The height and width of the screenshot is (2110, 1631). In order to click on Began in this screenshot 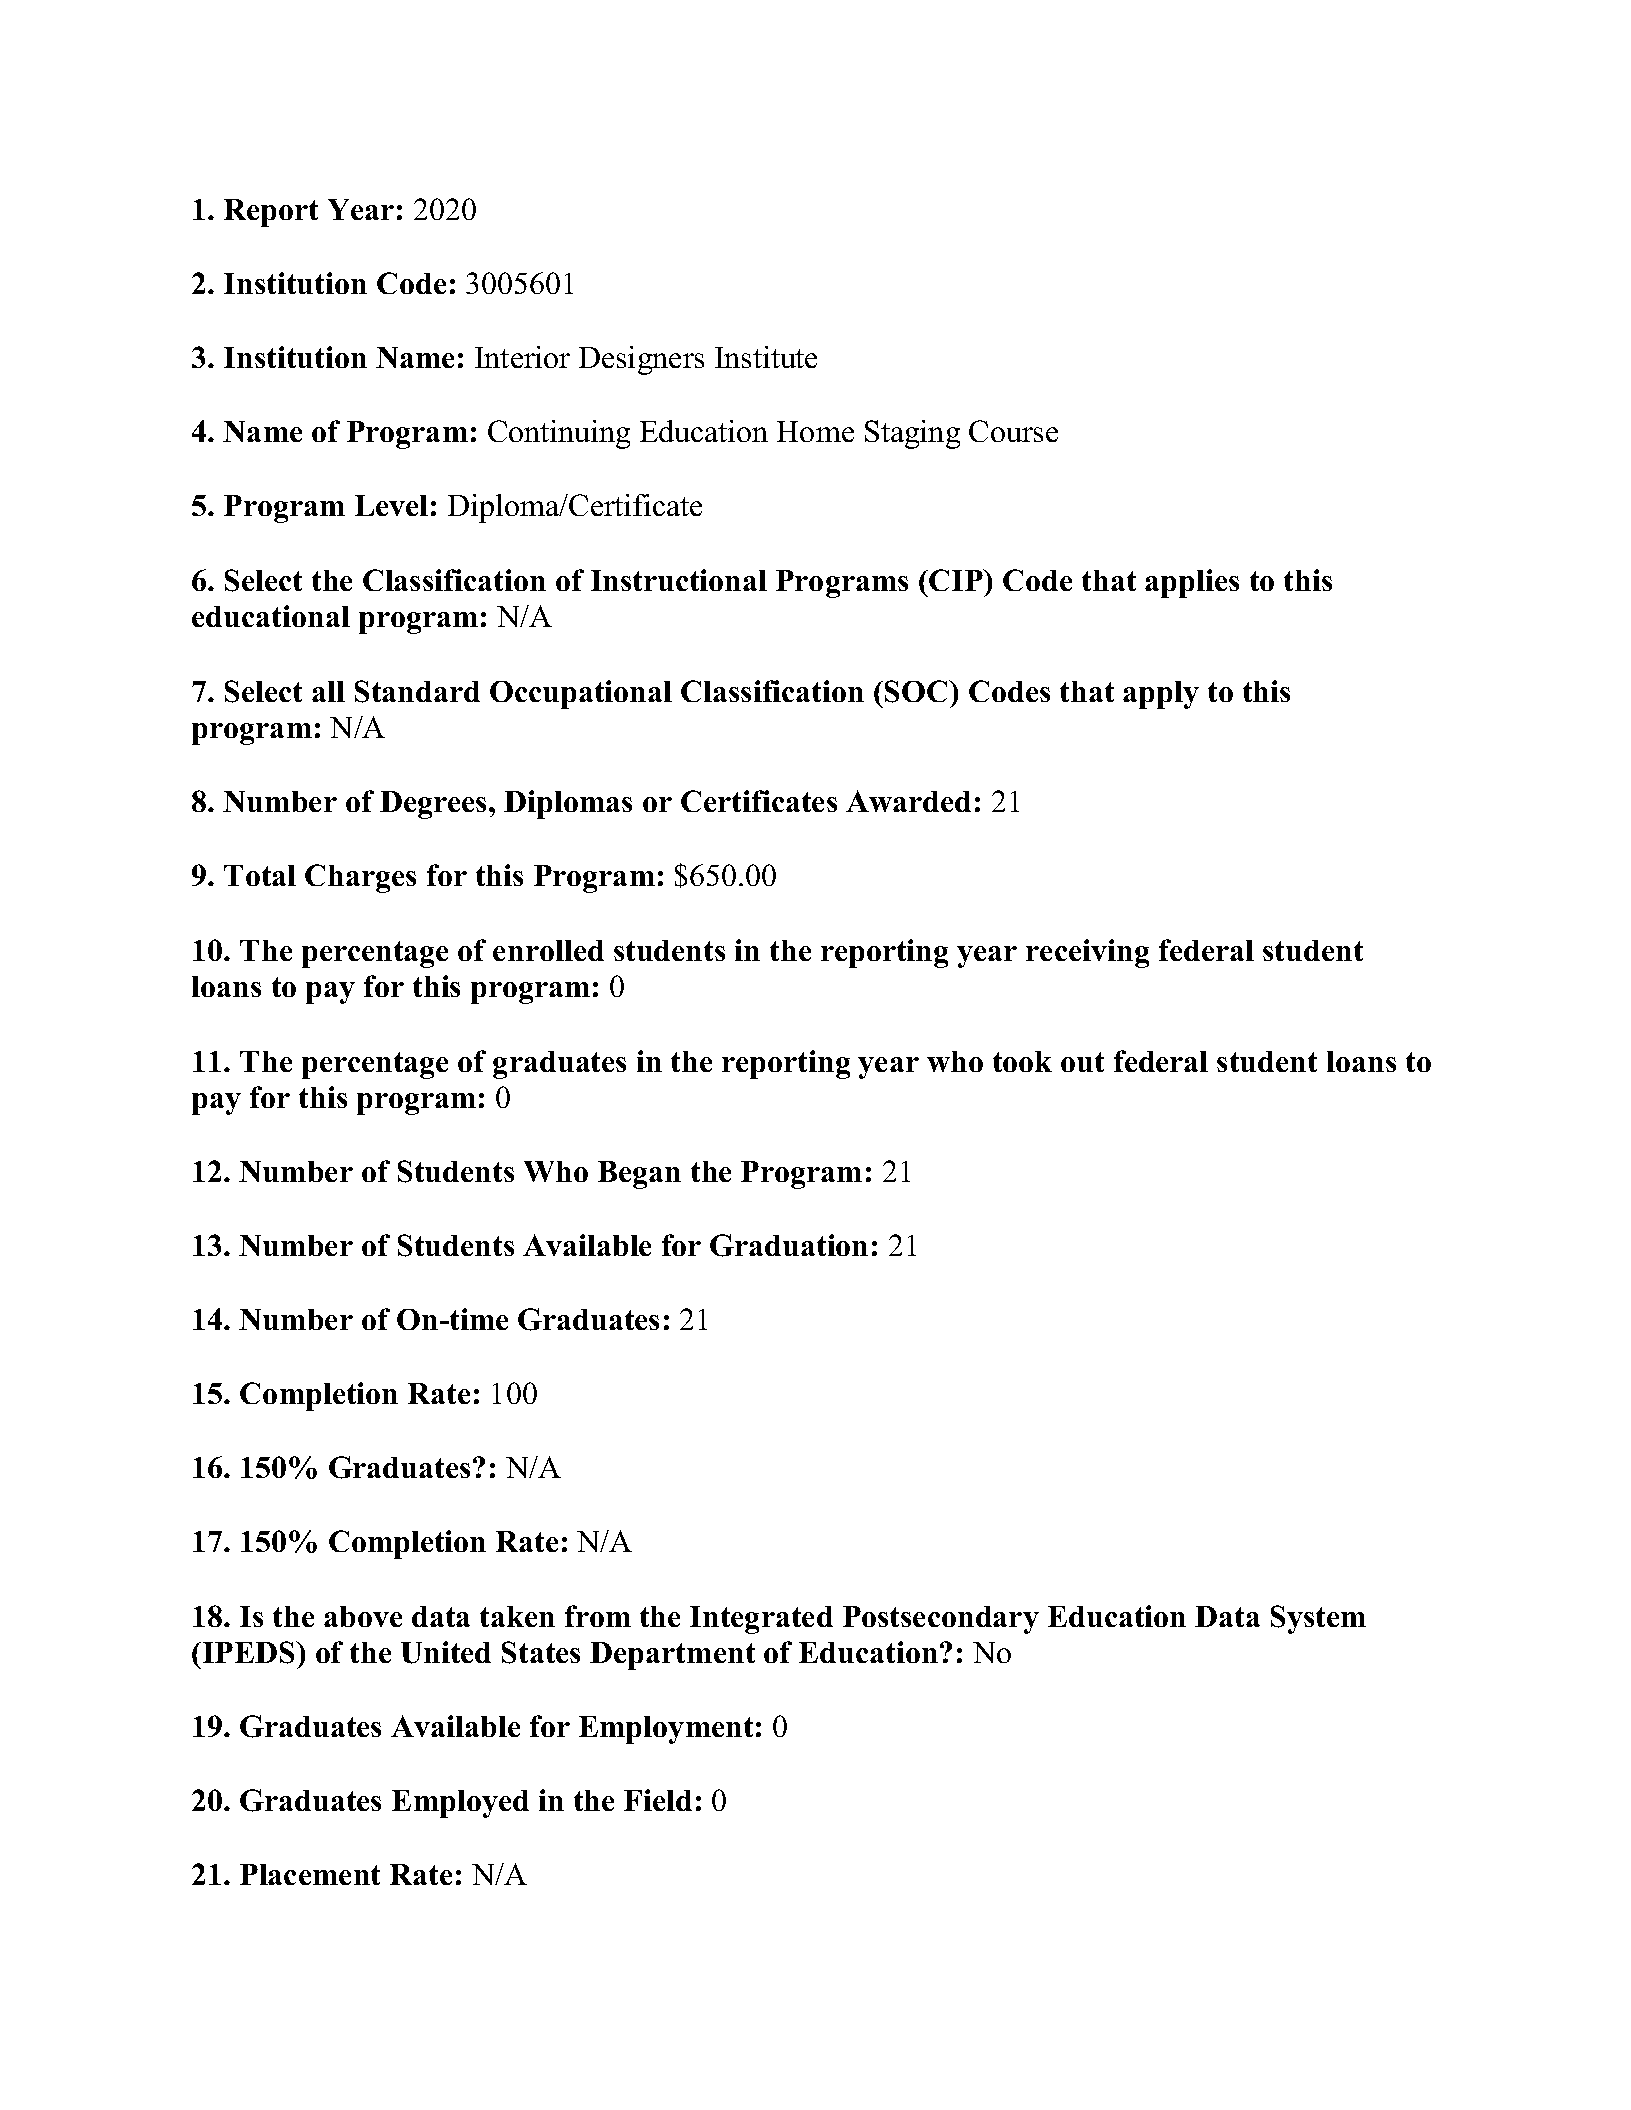, I will do `click(639, 1175)`.
